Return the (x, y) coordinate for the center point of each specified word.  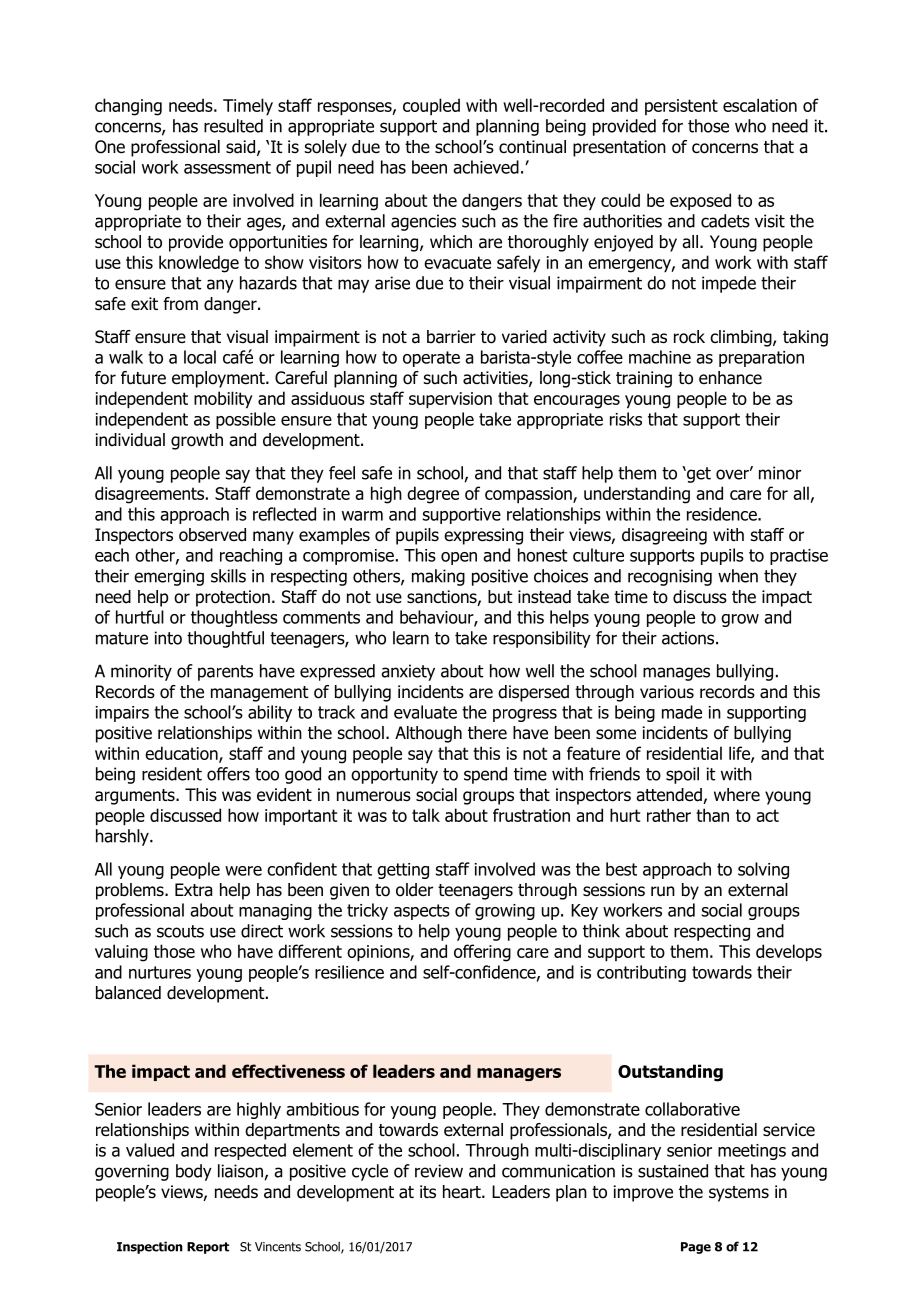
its (428, 1192)
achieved (486, 167)
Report (208, 1248)
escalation (760, 105)
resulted (233, 126)
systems (739, 1194)
